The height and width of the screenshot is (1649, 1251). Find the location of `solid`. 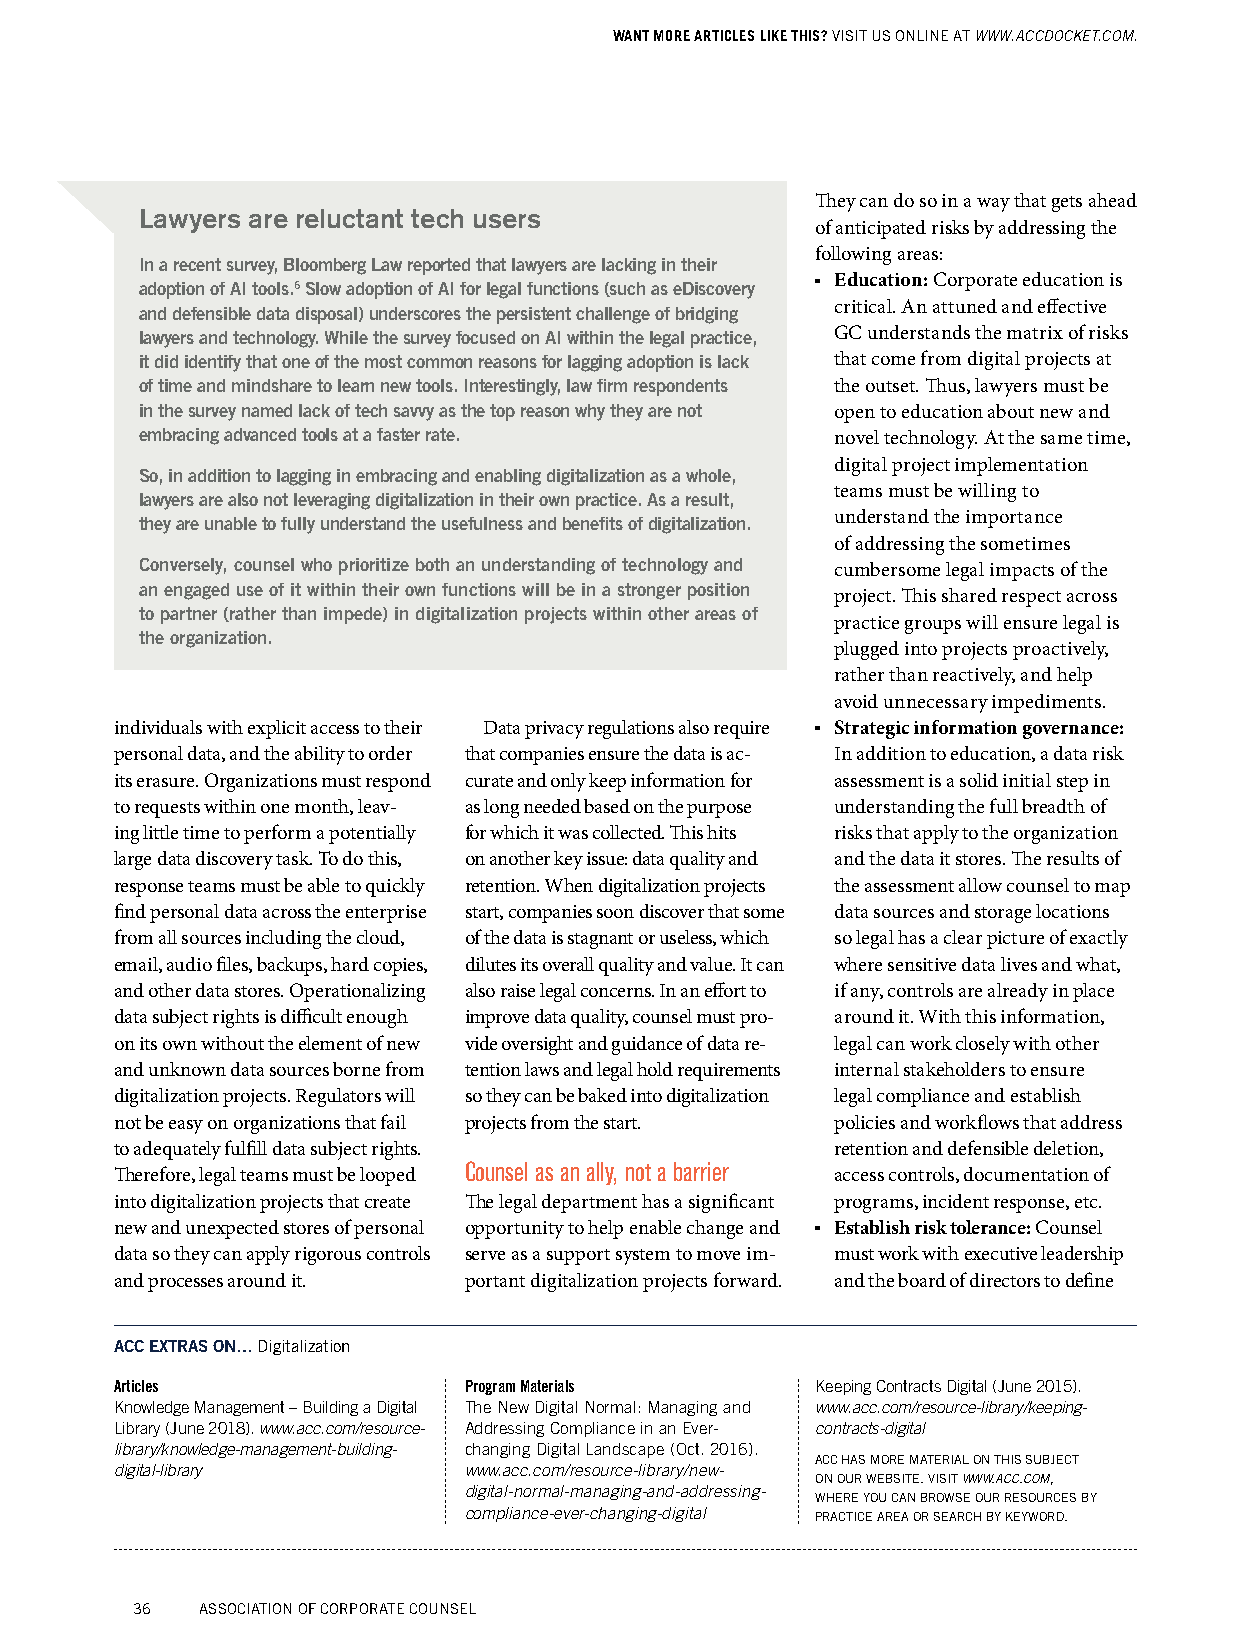

solid is located at coordinates (979, 780).
